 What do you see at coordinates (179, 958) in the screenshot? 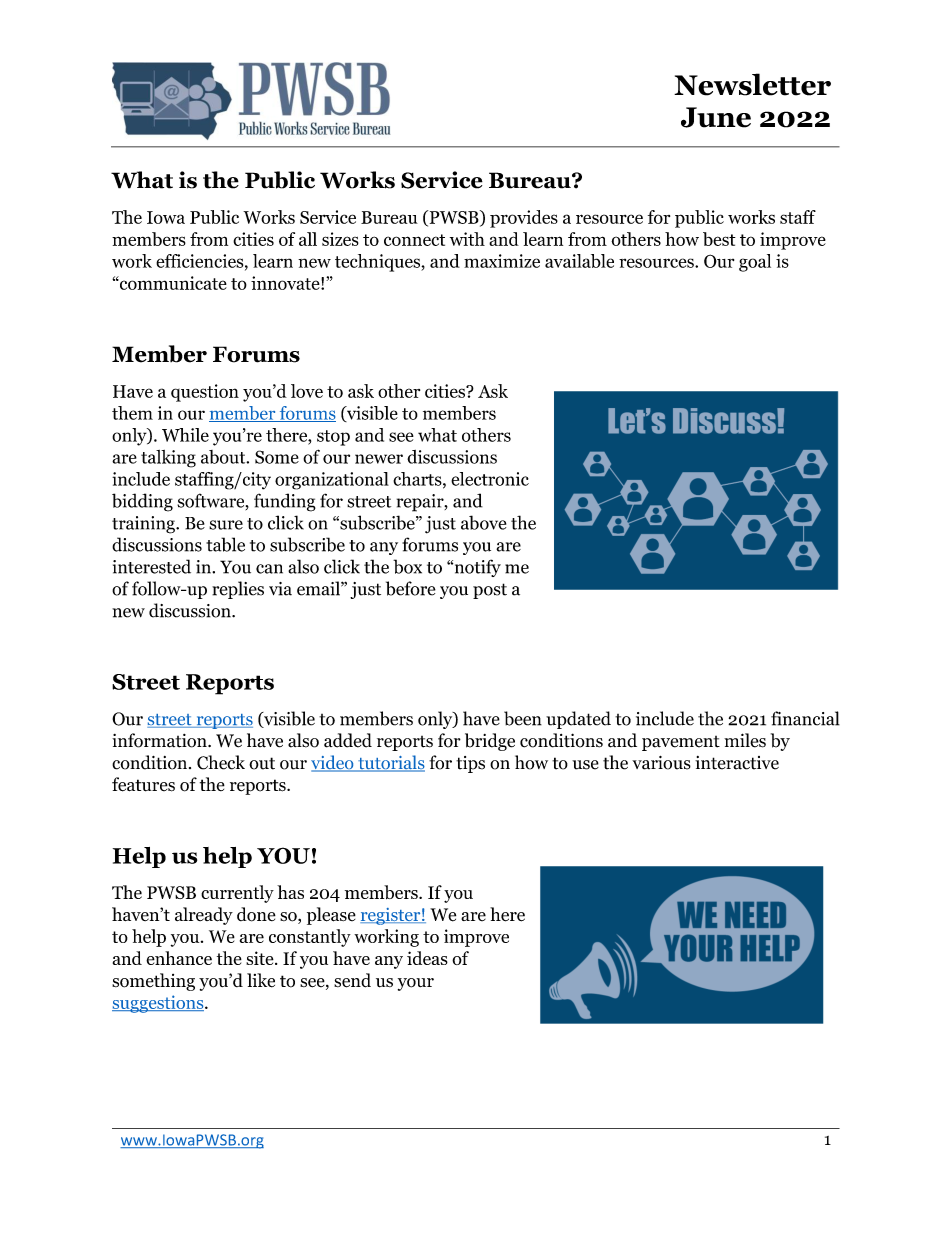
I see `enhance` at bounding box center [179, 958].
